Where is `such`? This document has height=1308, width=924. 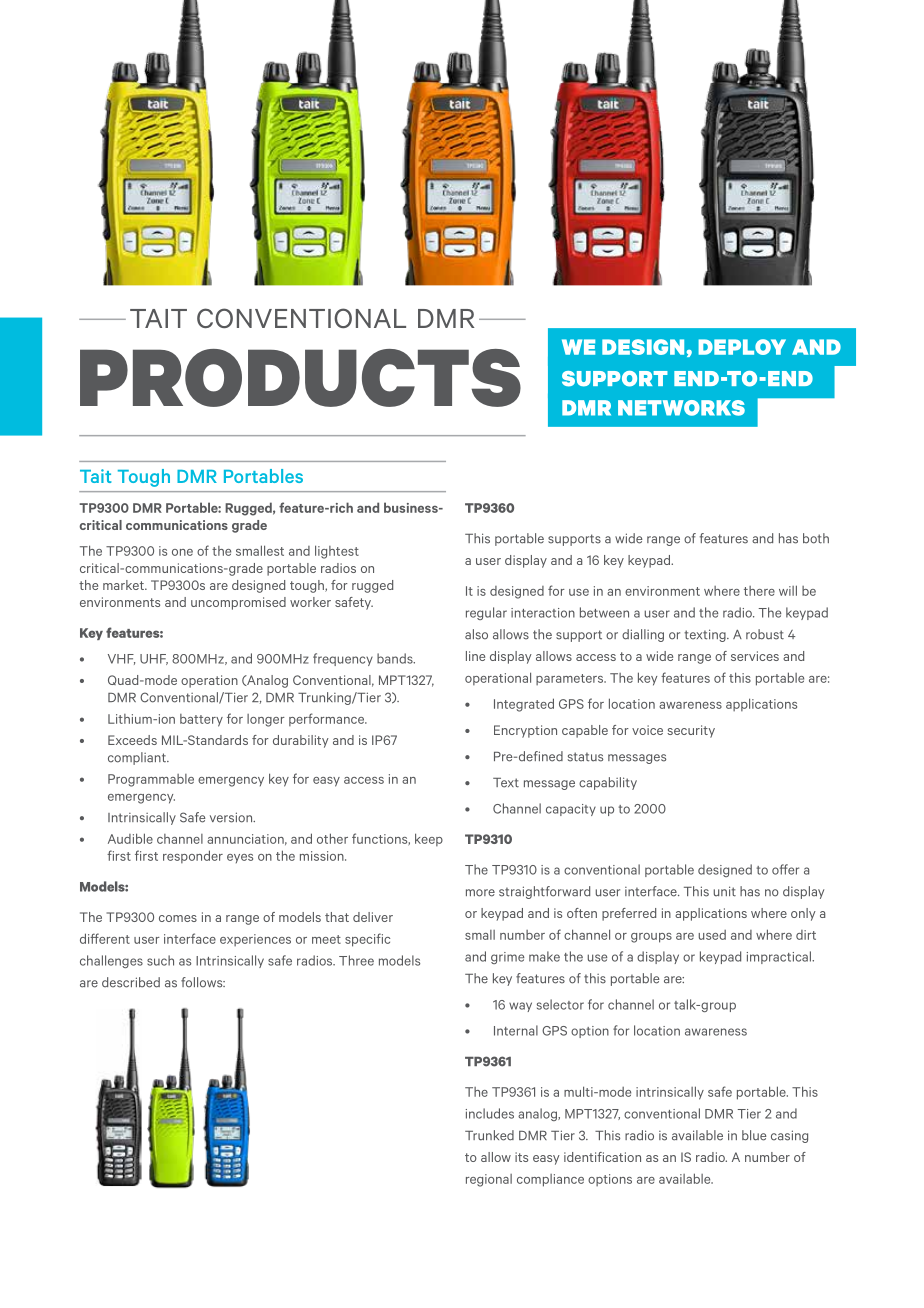 such is located at coordinates (160, 960).
